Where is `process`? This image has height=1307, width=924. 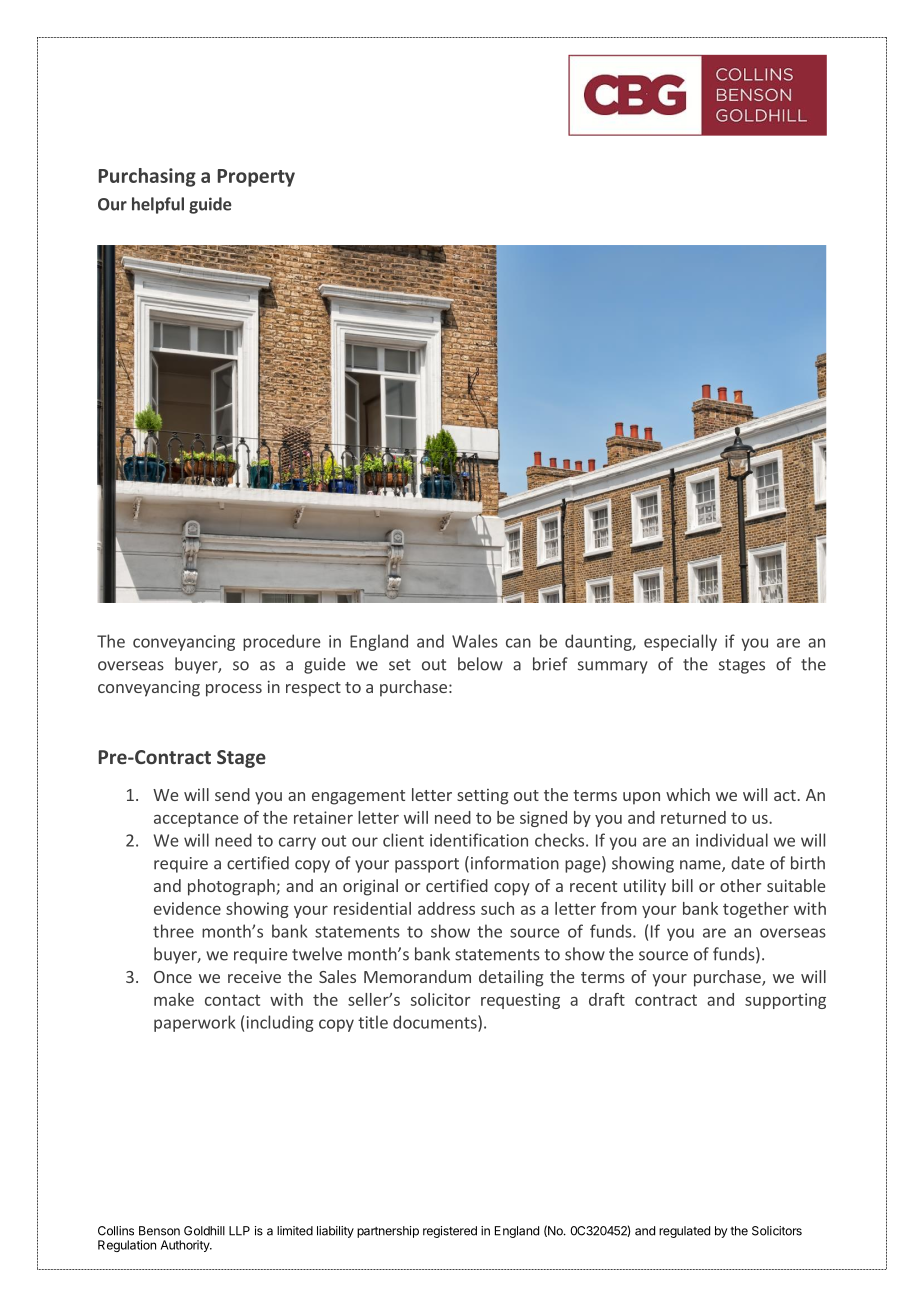 process is located at coordinates (234, 690).
